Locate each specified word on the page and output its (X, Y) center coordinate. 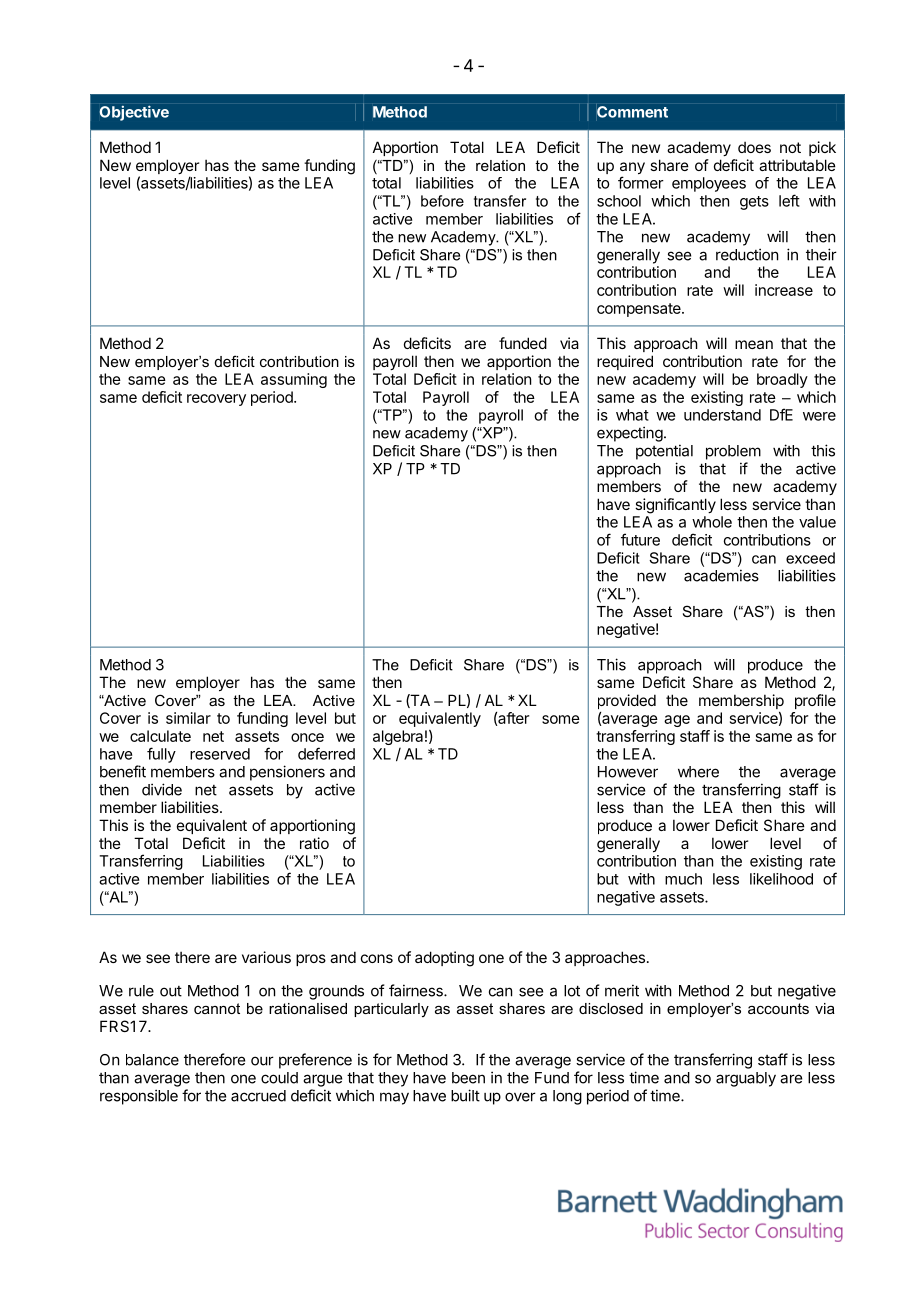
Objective (134, 113)
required (625, 362)
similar (188, 718)
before (442, 201)
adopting (444, 959)
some (561, 719)
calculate (160, 736)
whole (712, 522)
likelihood (781, 879)
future (640, 539)
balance (152, 1060)
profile (815, 701)
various (266, 957)
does (754, 147)
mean (754, 344)
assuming (294, 380)
